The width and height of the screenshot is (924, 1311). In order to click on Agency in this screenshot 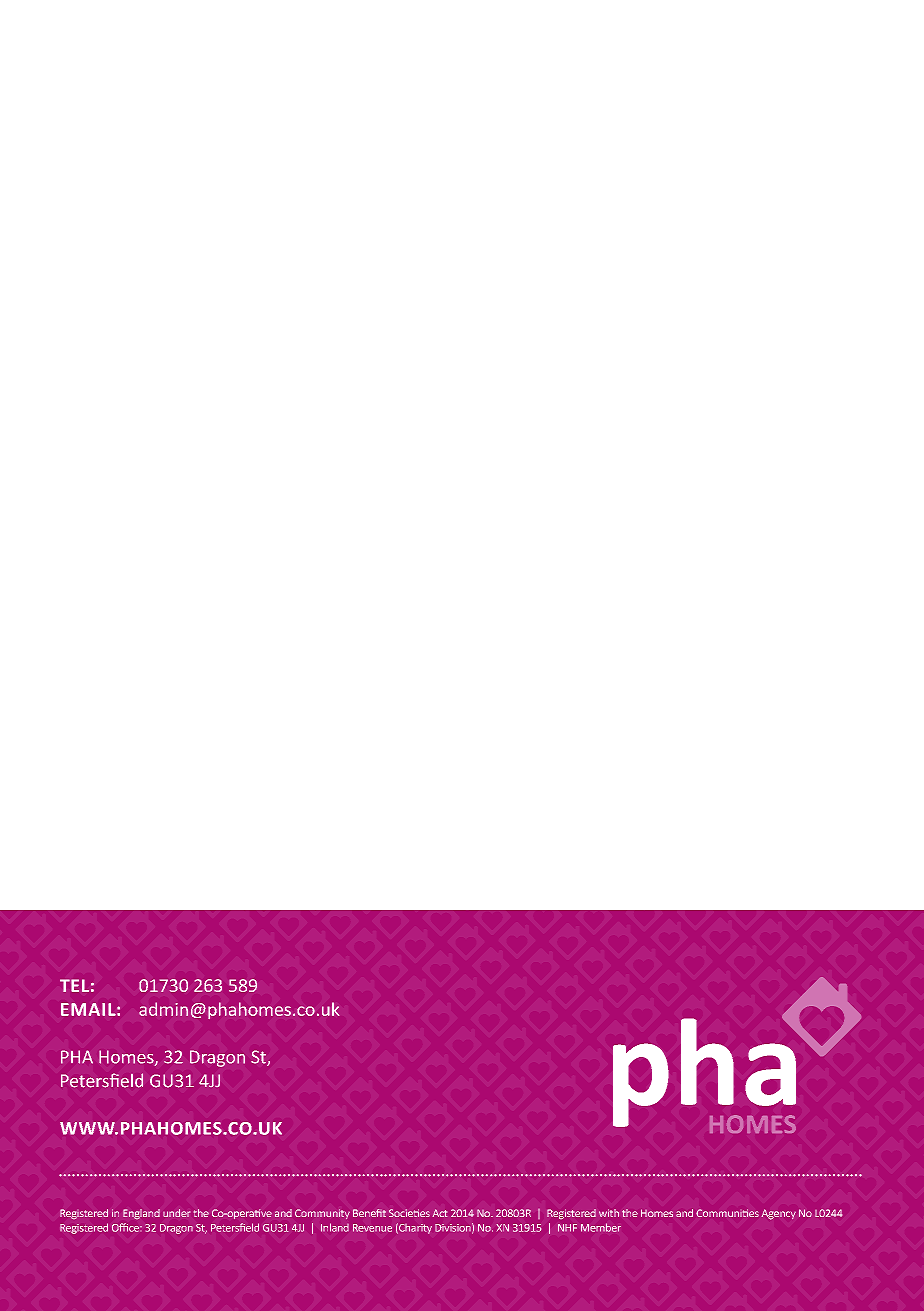, I will do `click(778, 1214)`.
